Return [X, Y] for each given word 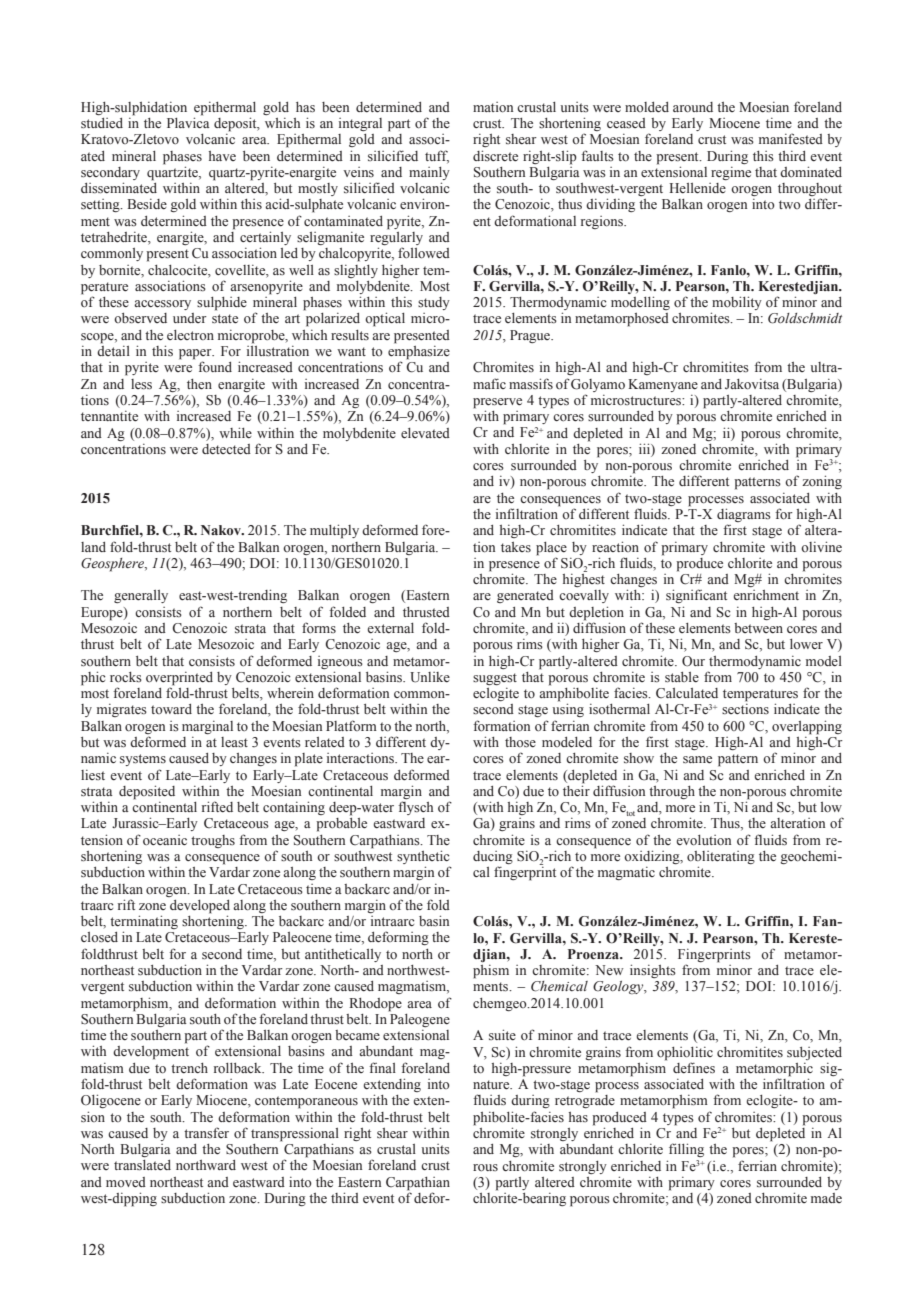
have [222, 156]
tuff [437, 156]
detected [226, 449]
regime [731, 173]
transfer [206, 1132]
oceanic [165, 840]
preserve [497, 403]
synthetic [423, 858]
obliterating [721, 859]
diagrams [744, 516]
